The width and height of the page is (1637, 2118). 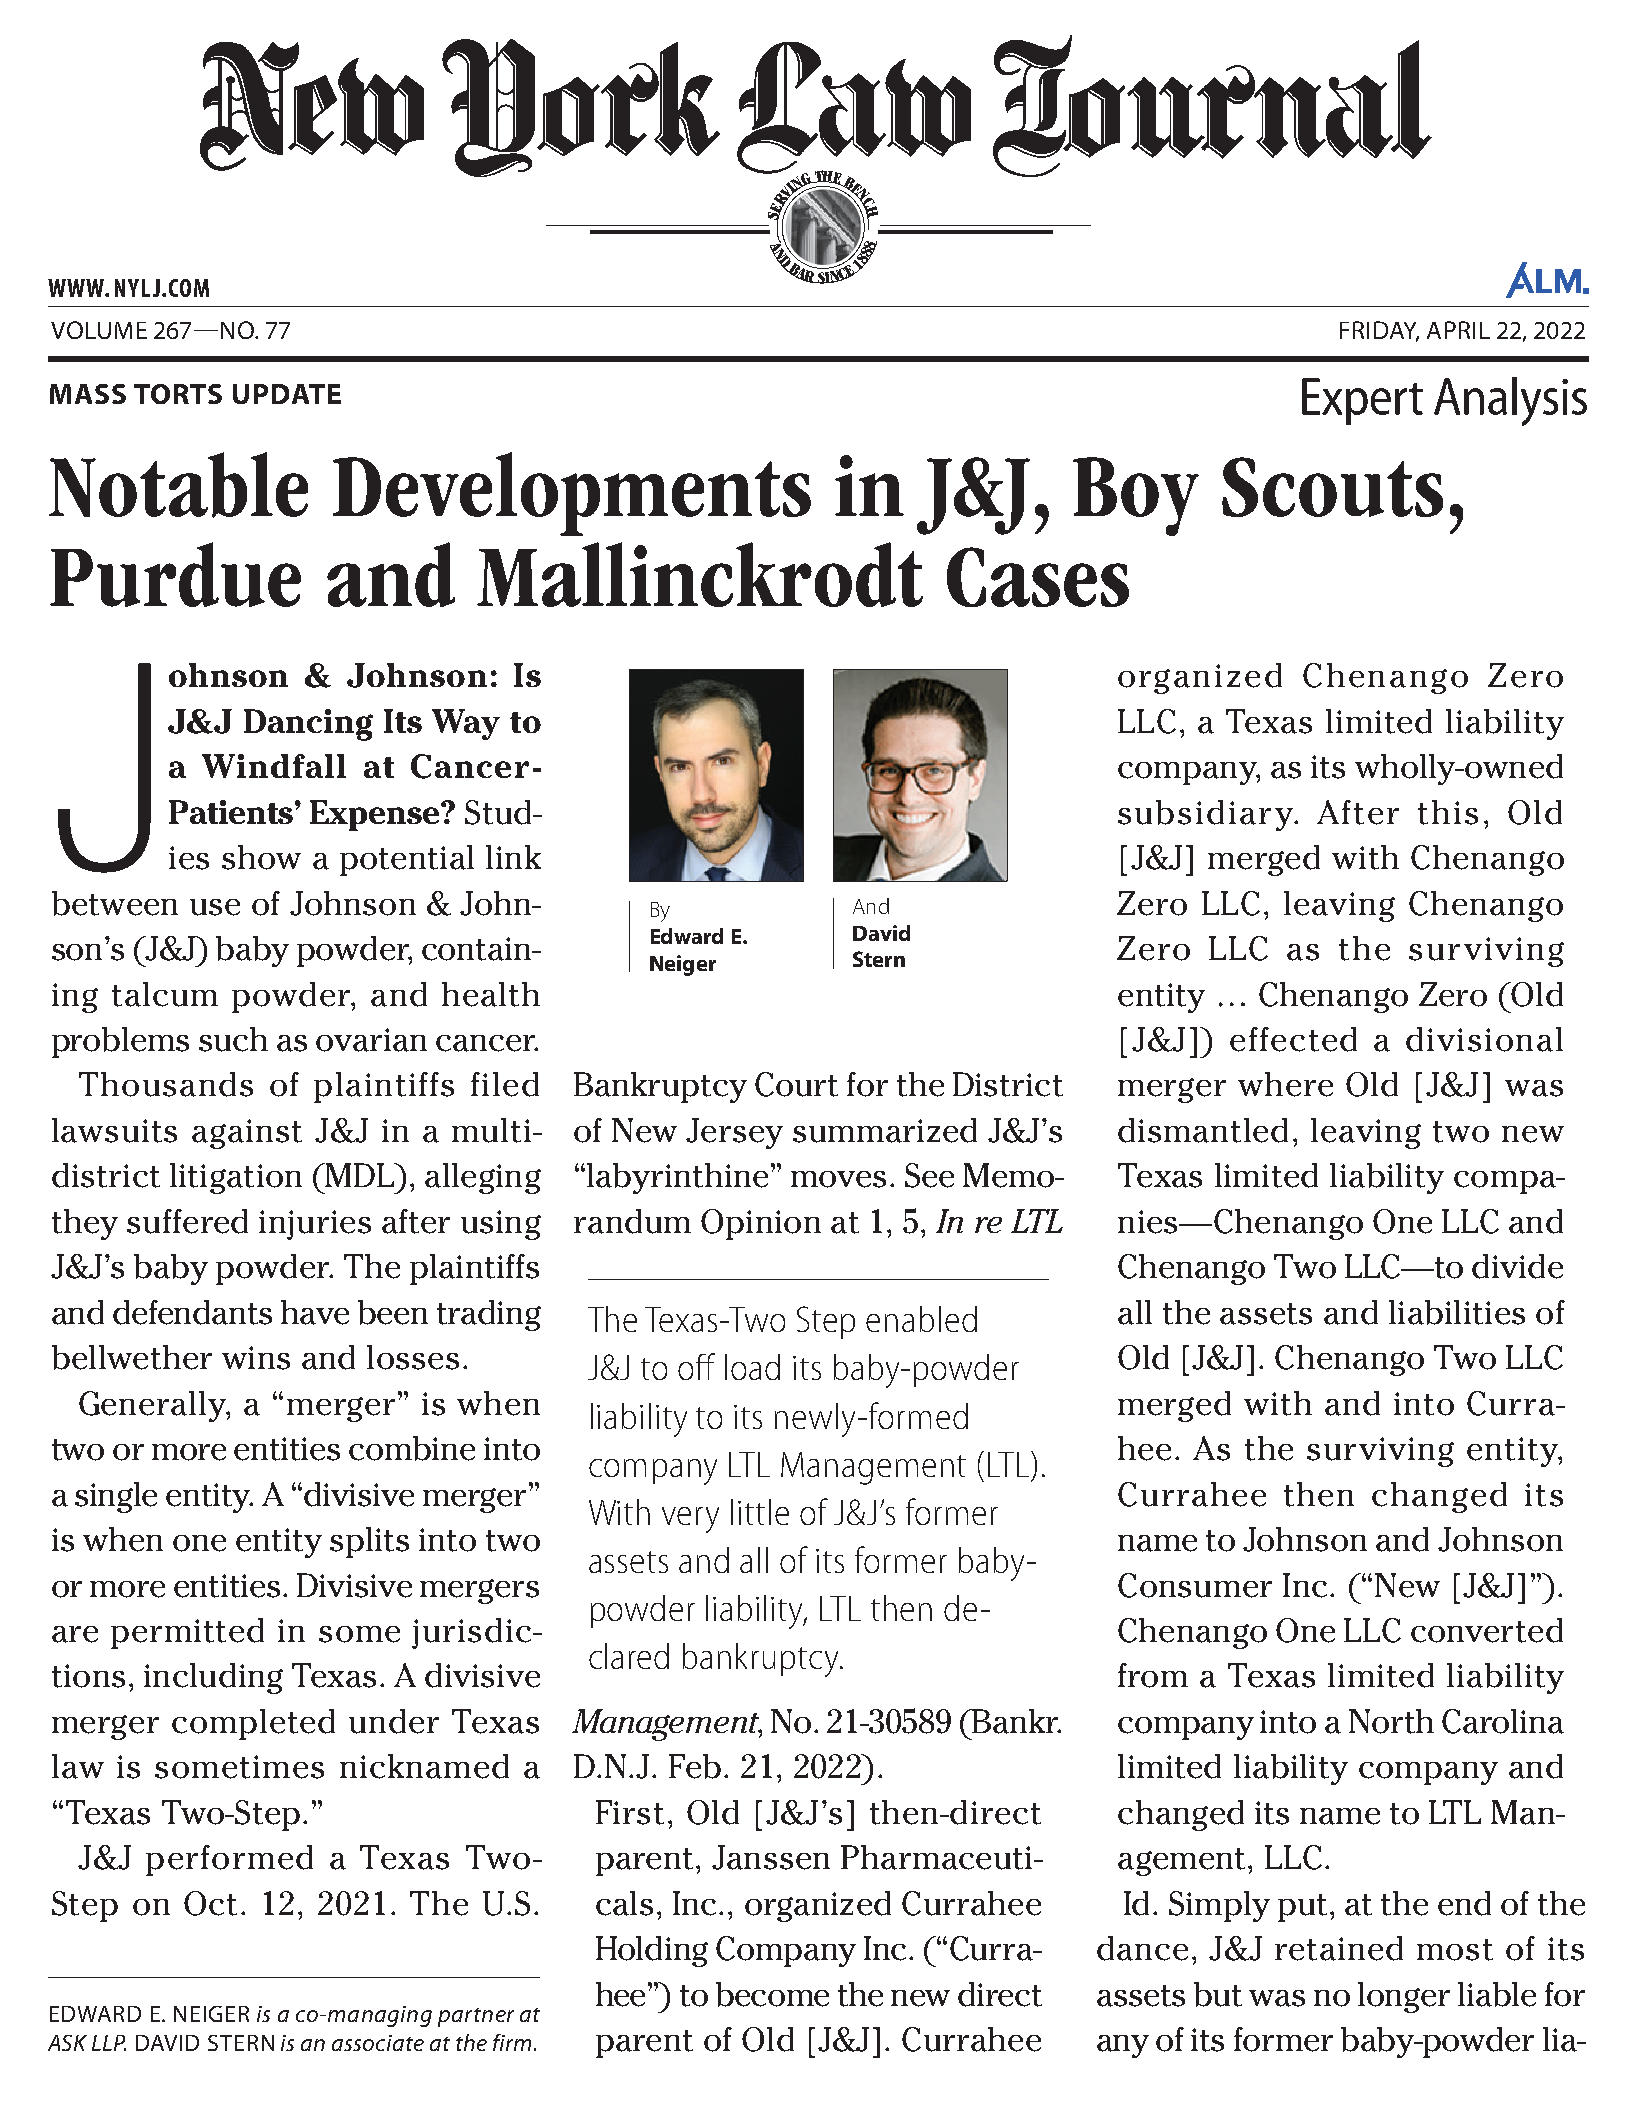 I want to click on longer, so click(x=1404, y=1997).
